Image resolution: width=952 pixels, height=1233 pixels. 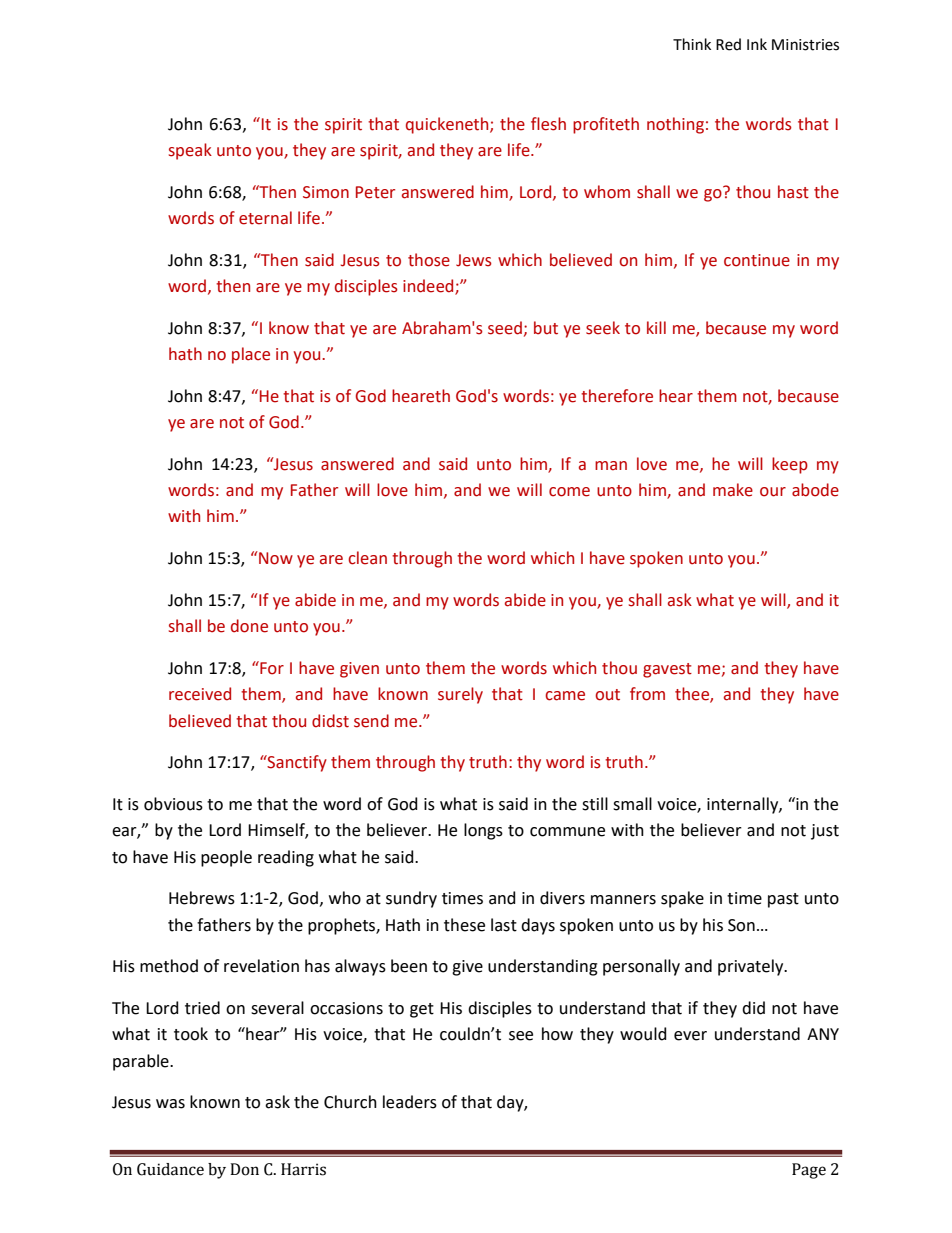 I want to click on Think, so click(x=692, y=44).
